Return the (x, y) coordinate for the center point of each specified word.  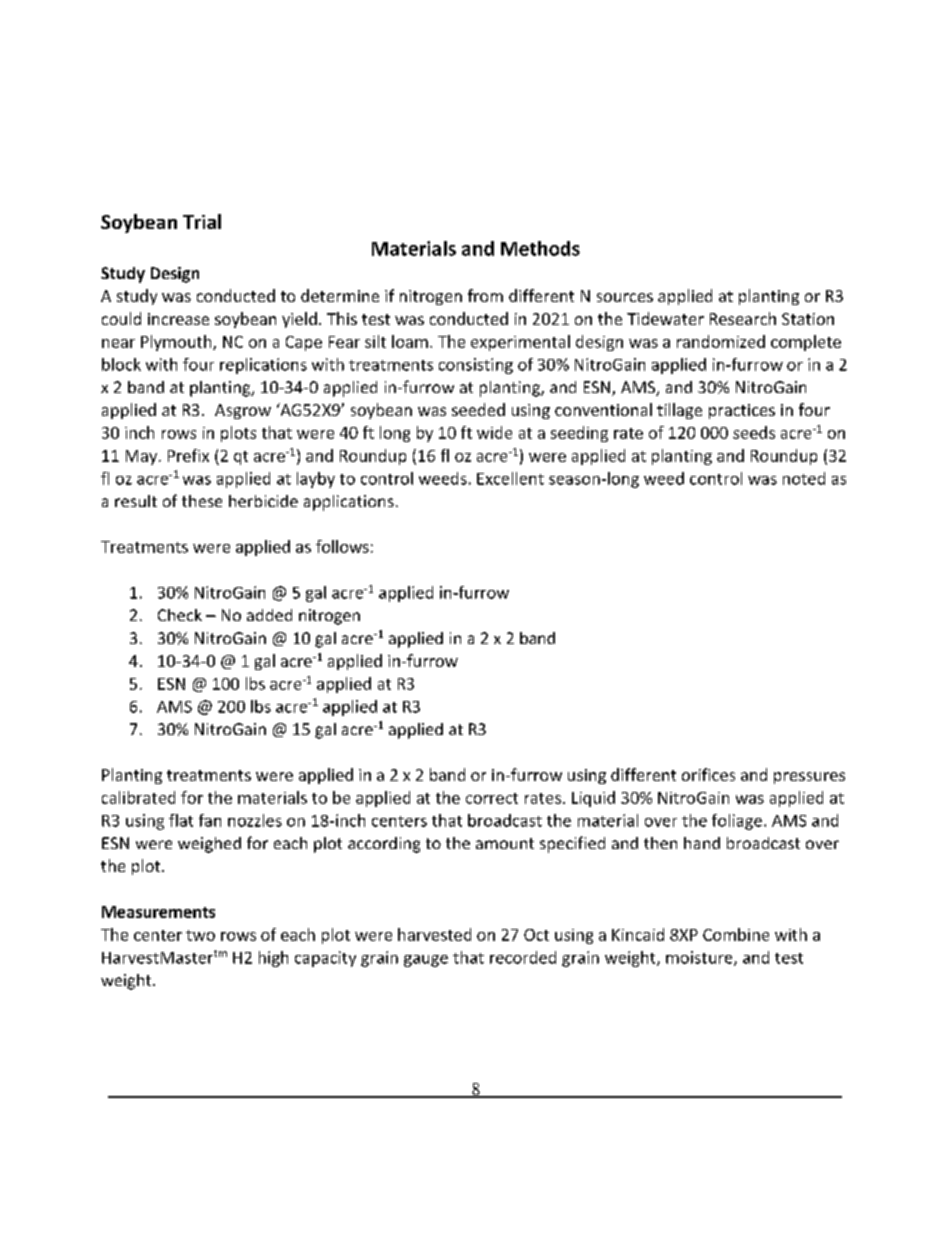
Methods (540, 248)
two (200, 935)
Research (743, 318)
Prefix (188, 455)
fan (210, 820)
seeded (478, 409)
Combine (736, 934)
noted (804, 478)
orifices (708, 774)
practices (742, 411)
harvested (434, 934)
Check (180, 615)
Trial (202, 221)
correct (492, 798)
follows (342, 546)
